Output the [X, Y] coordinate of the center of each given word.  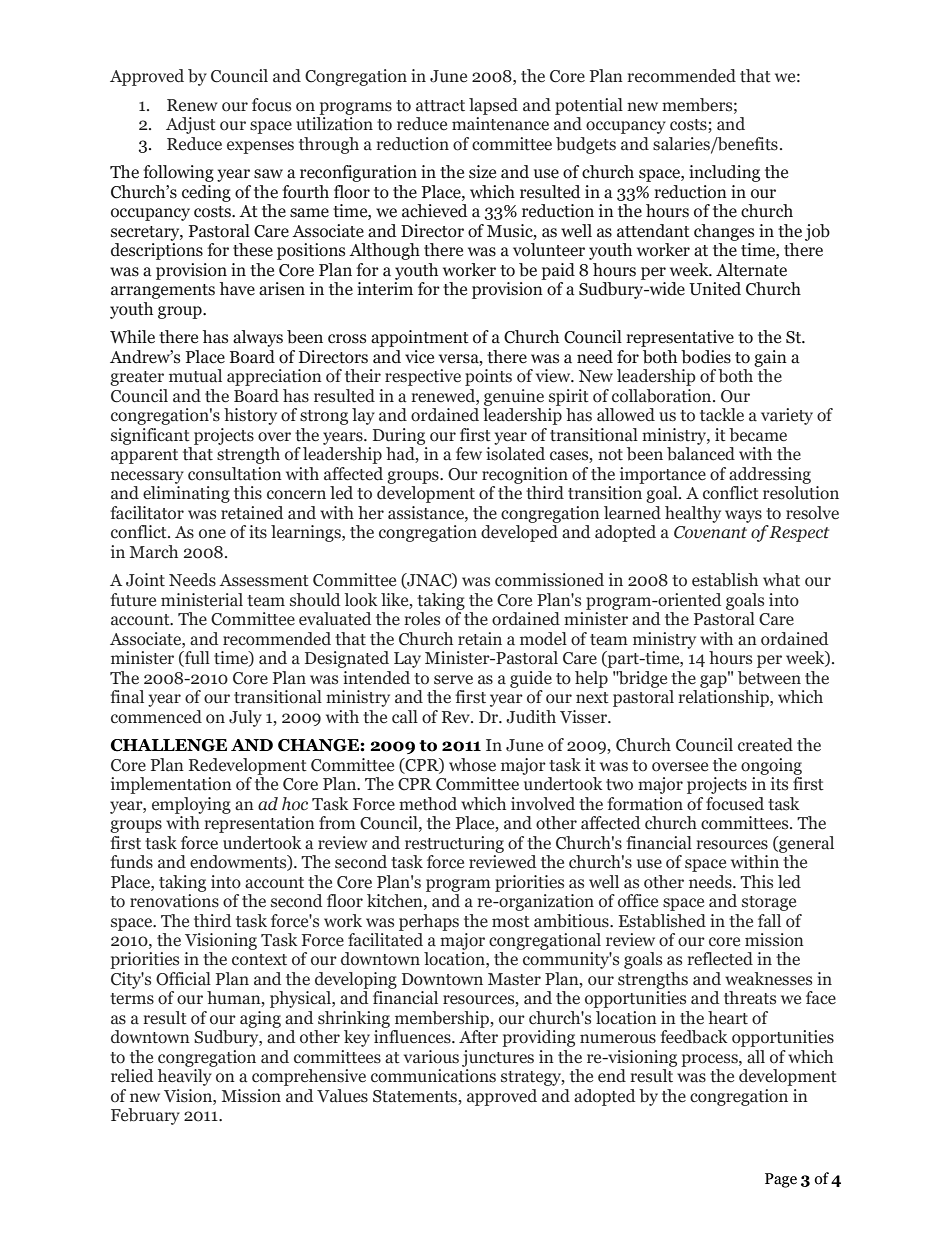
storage [769, 903]
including [724, 173]
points [488, 377]
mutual [195, 376]
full [196, 659]
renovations [174, 901]
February [145, 1116]
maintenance [500, 124]
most [511, 922]
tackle [722, 415]
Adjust [191, 125]
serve [453, 680]
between [769, 678]
